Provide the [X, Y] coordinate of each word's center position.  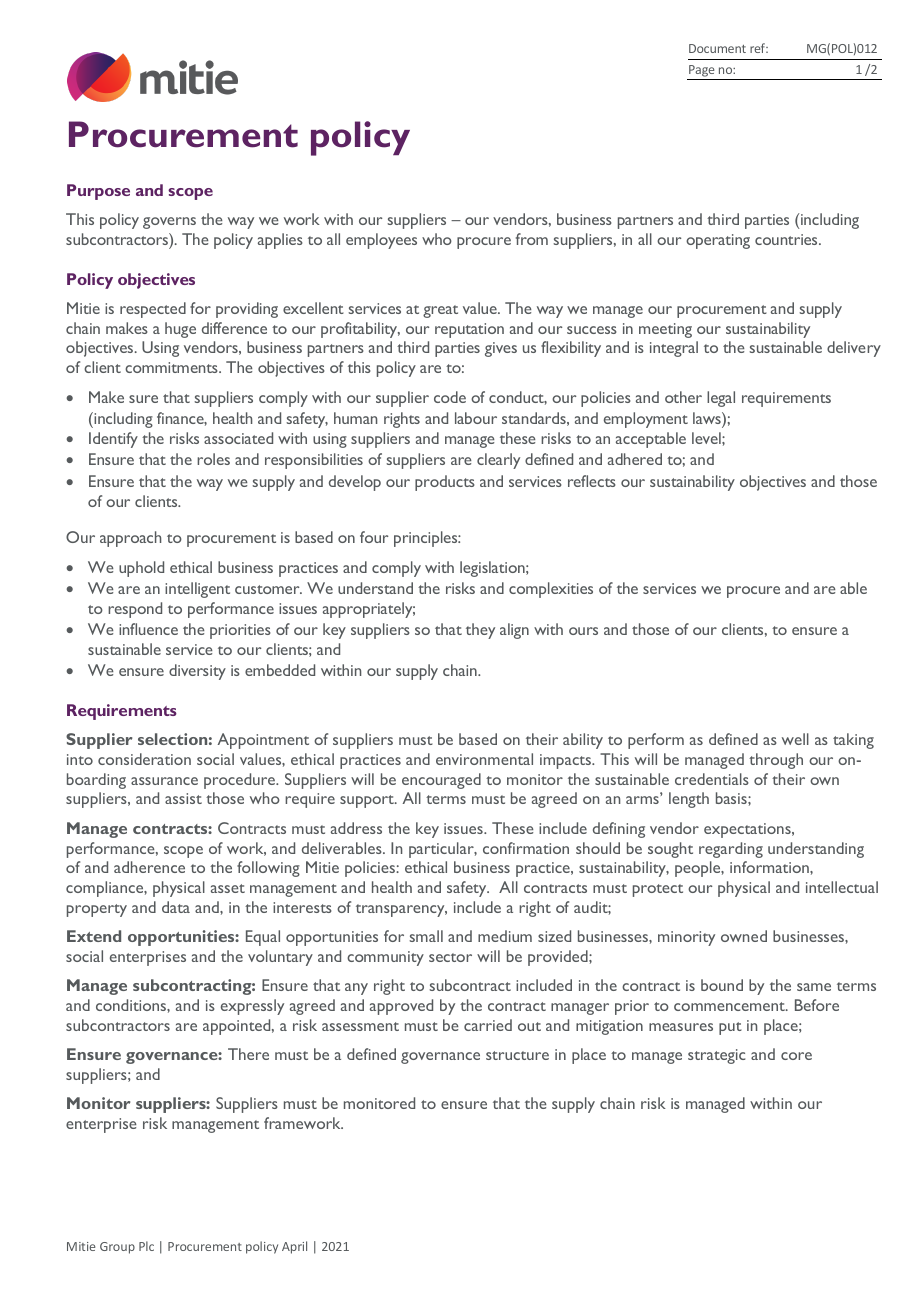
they [480, 631]
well [795, 739]
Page [702, 72]
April [294, 1247]
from [532, 239]
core [796, 1056]
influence [148, 629]
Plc [146, 1246]
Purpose [98, 192]
